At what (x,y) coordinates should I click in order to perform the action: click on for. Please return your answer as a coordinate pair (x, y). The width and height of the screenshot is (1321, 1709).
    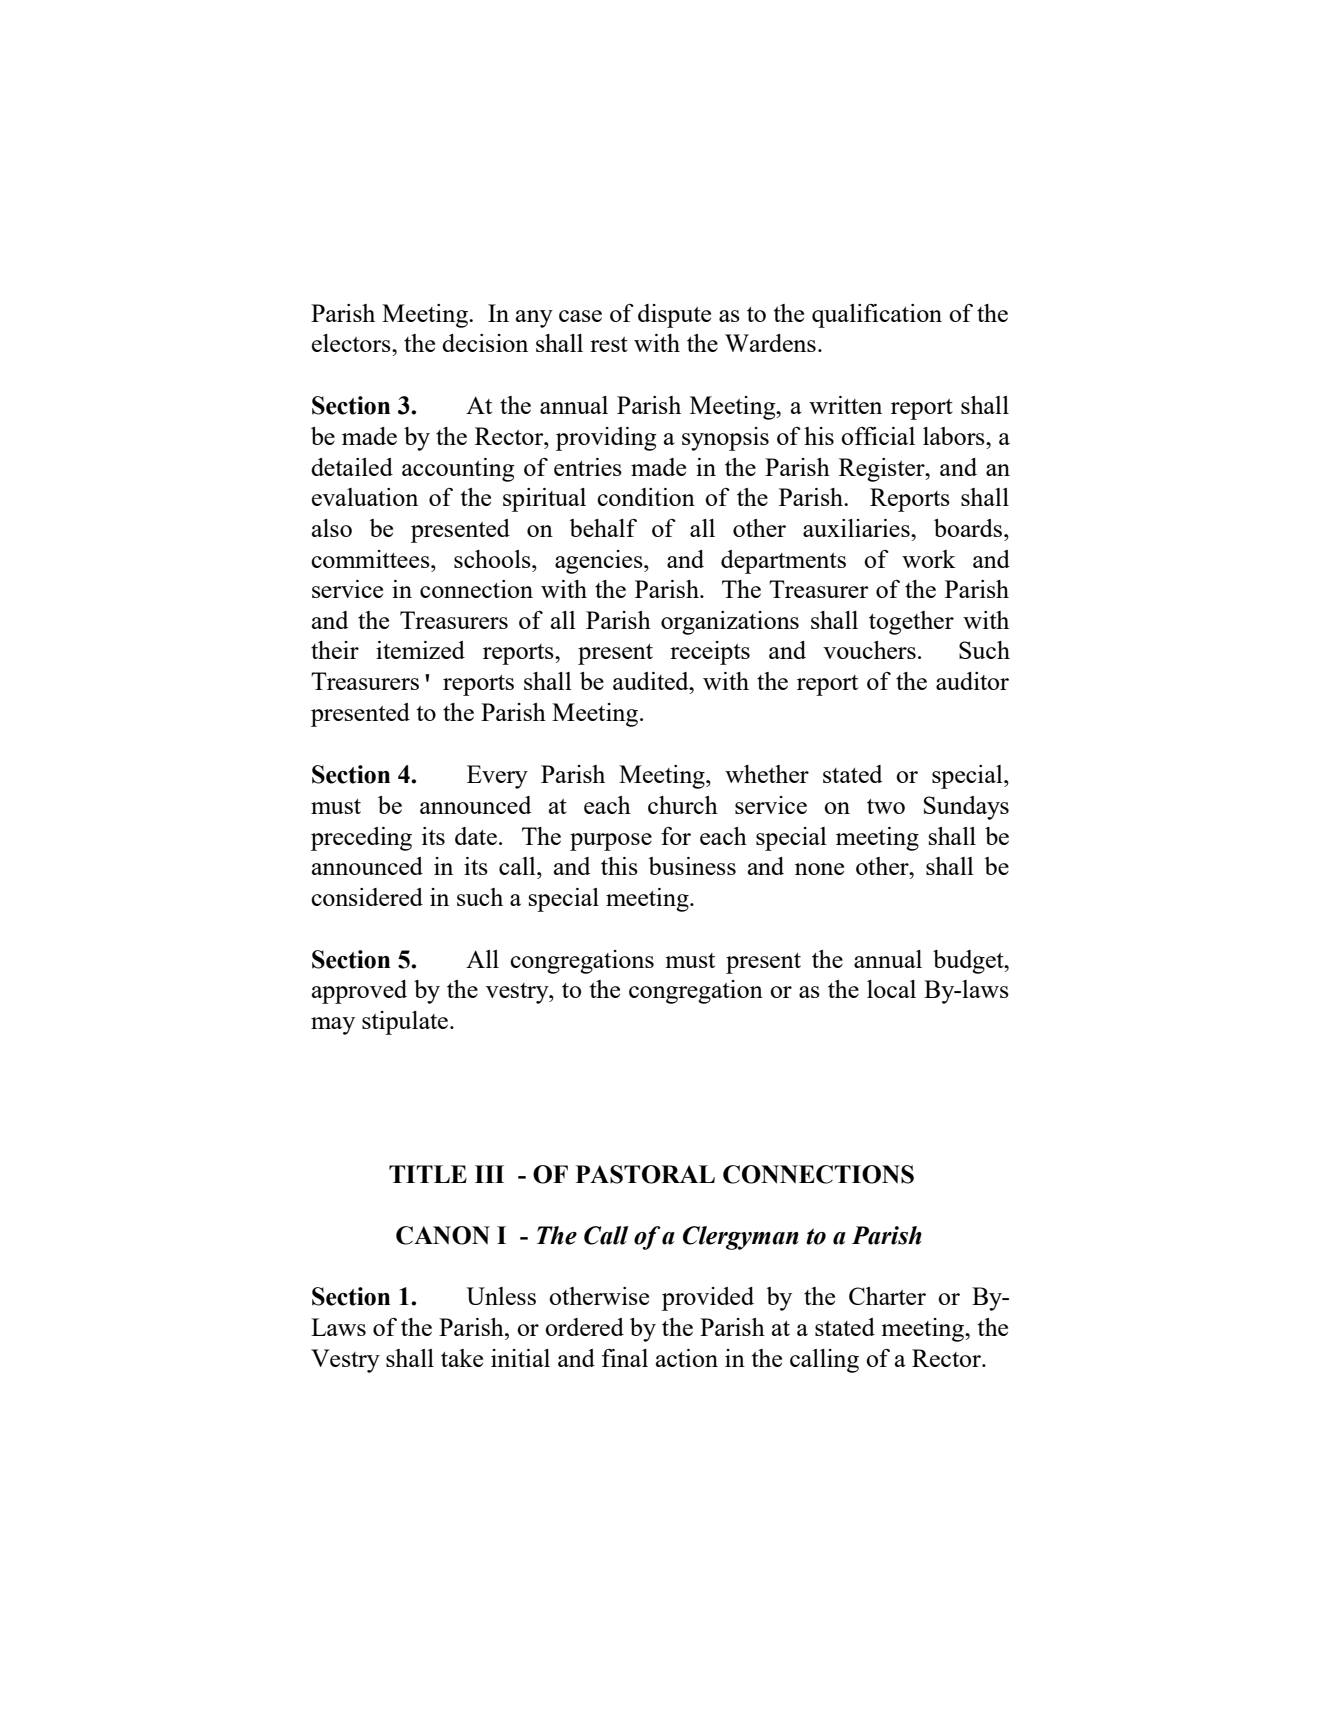
    Looking at the image, I should click on (676, 836).
